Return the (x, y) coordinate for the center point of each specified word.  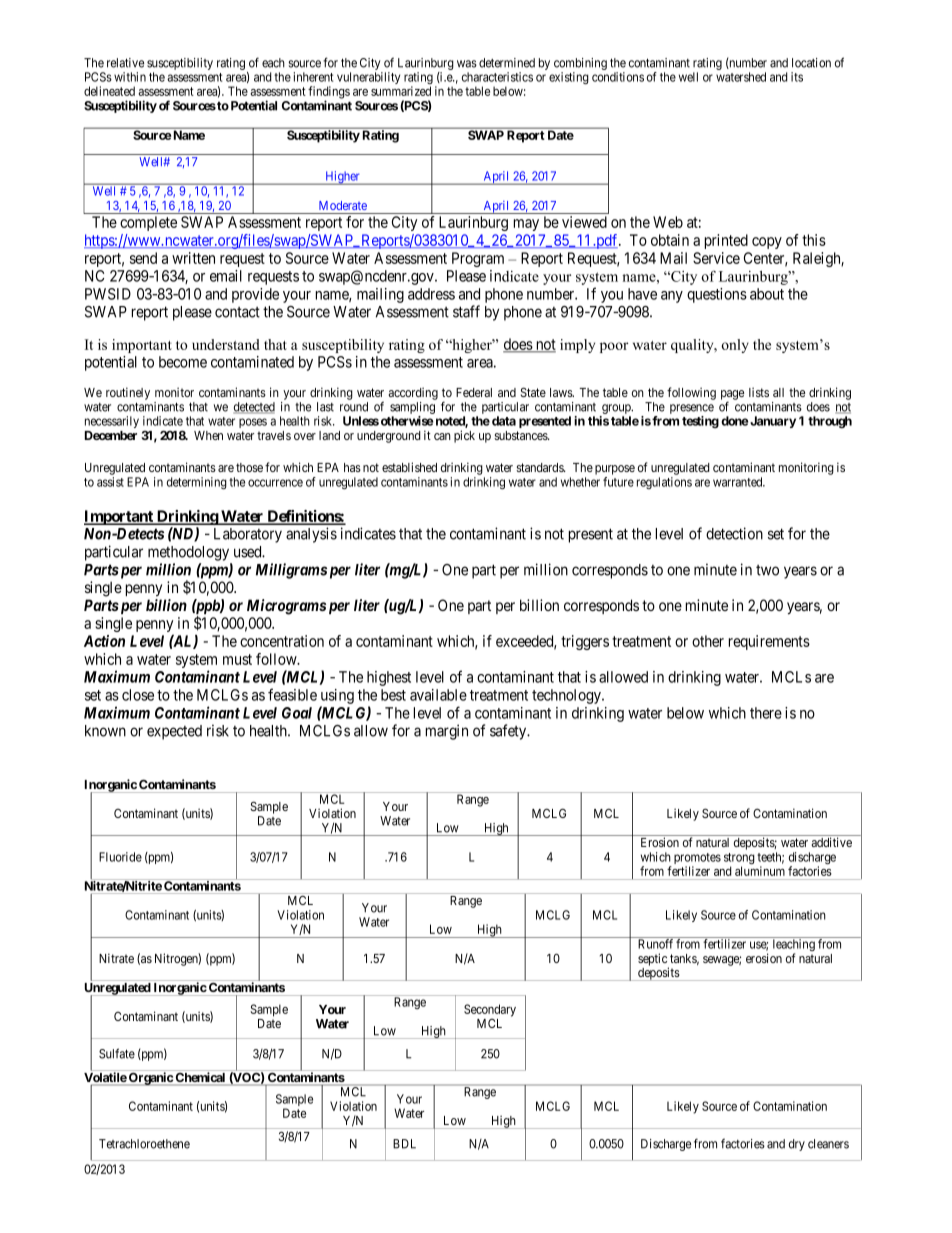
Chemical (200, 1077)
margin (447, 732)
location (811, 63)
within (130, 77)
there (766, 713)
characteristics (497, 77)
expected (174, 732)
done (734, 421)
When (208, 435)
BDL (404, 1144)
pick (464, 436)
